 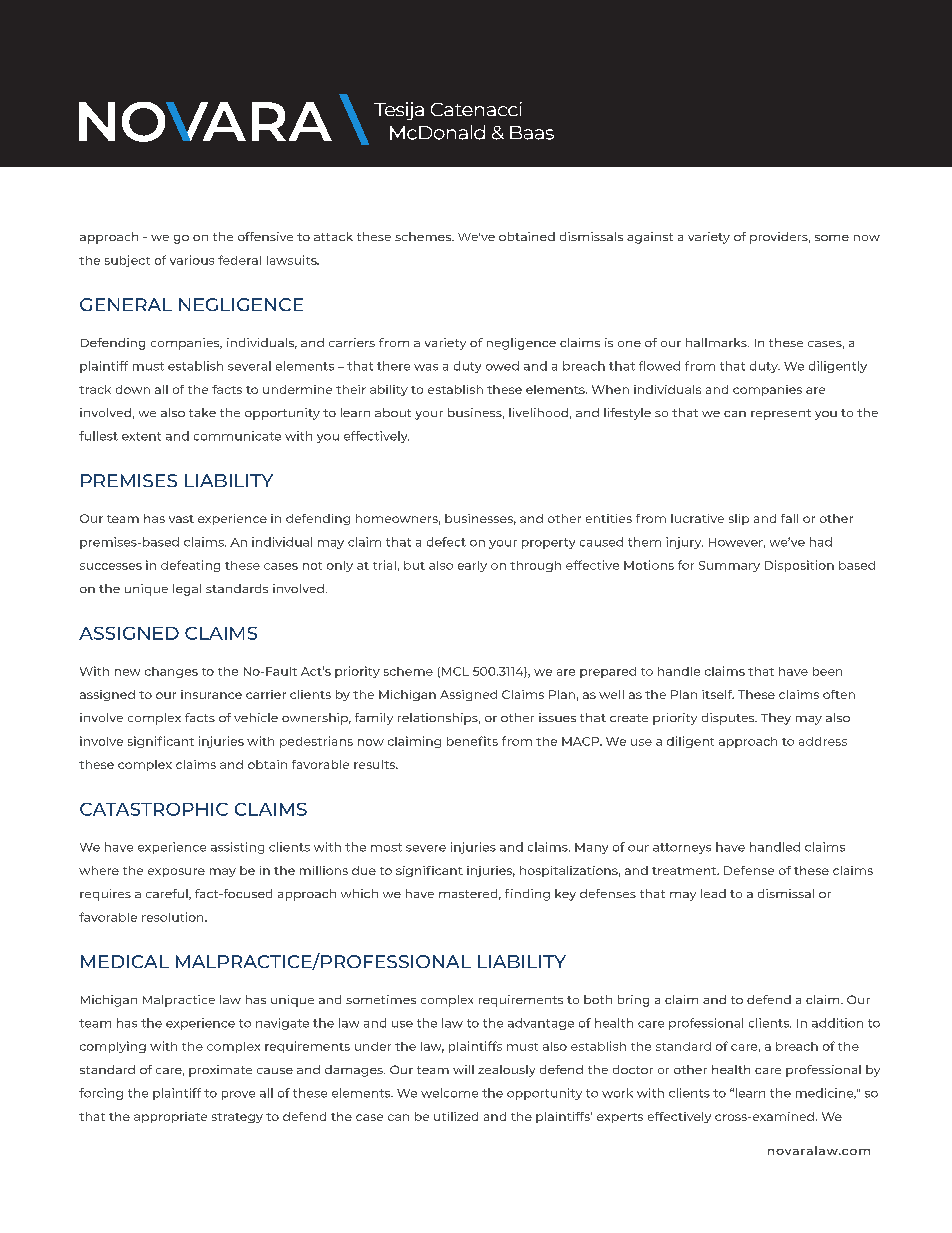 I want to click on appropriate, so click(x=170, y=1117).
